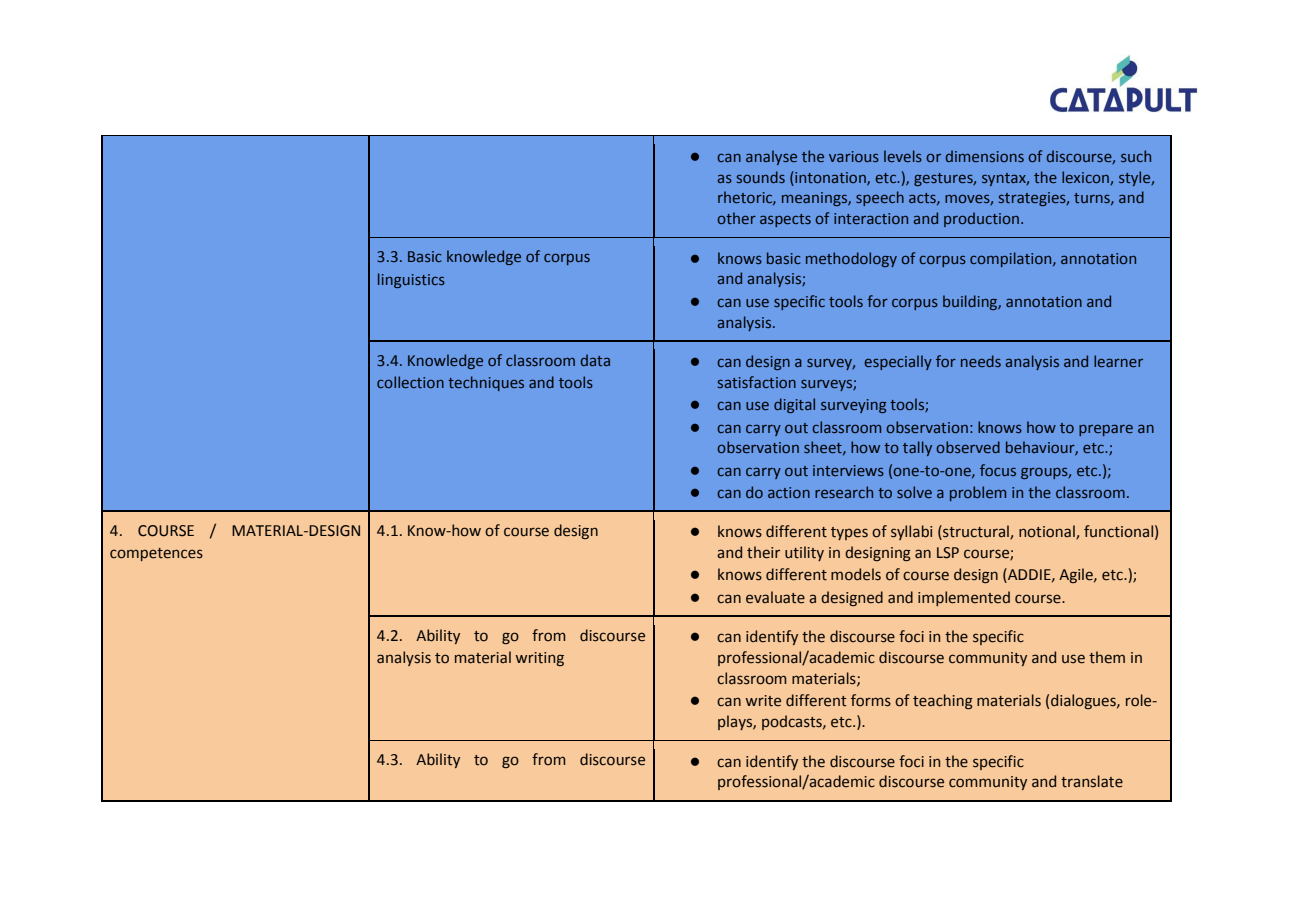 This image has width=1308, height=924. Describe the element at coordinates (985, 156) in the image. I see `dimensions` at that location.
